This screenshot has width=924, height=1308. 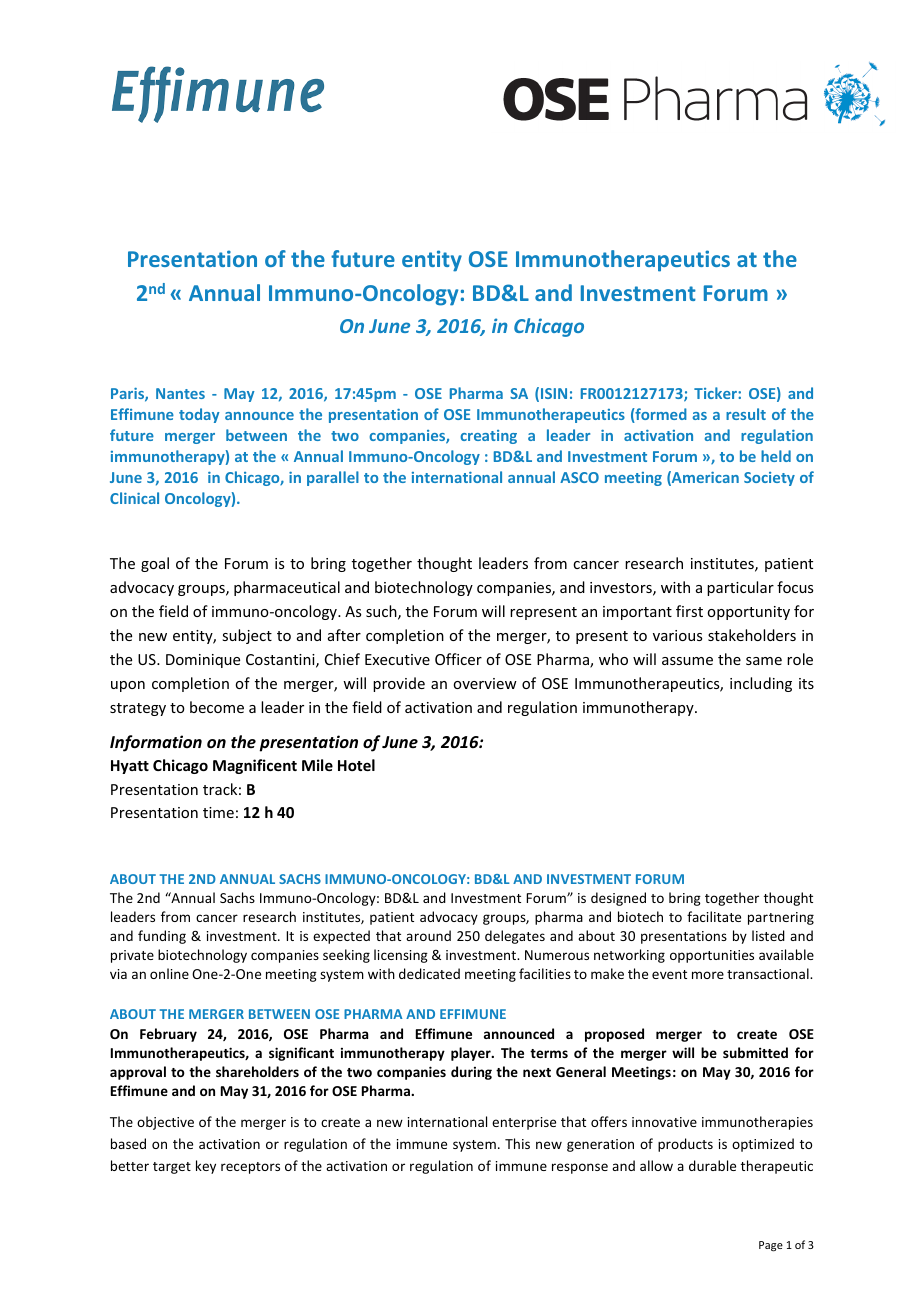 I want to click on This, so click(x=517, y=1143).
